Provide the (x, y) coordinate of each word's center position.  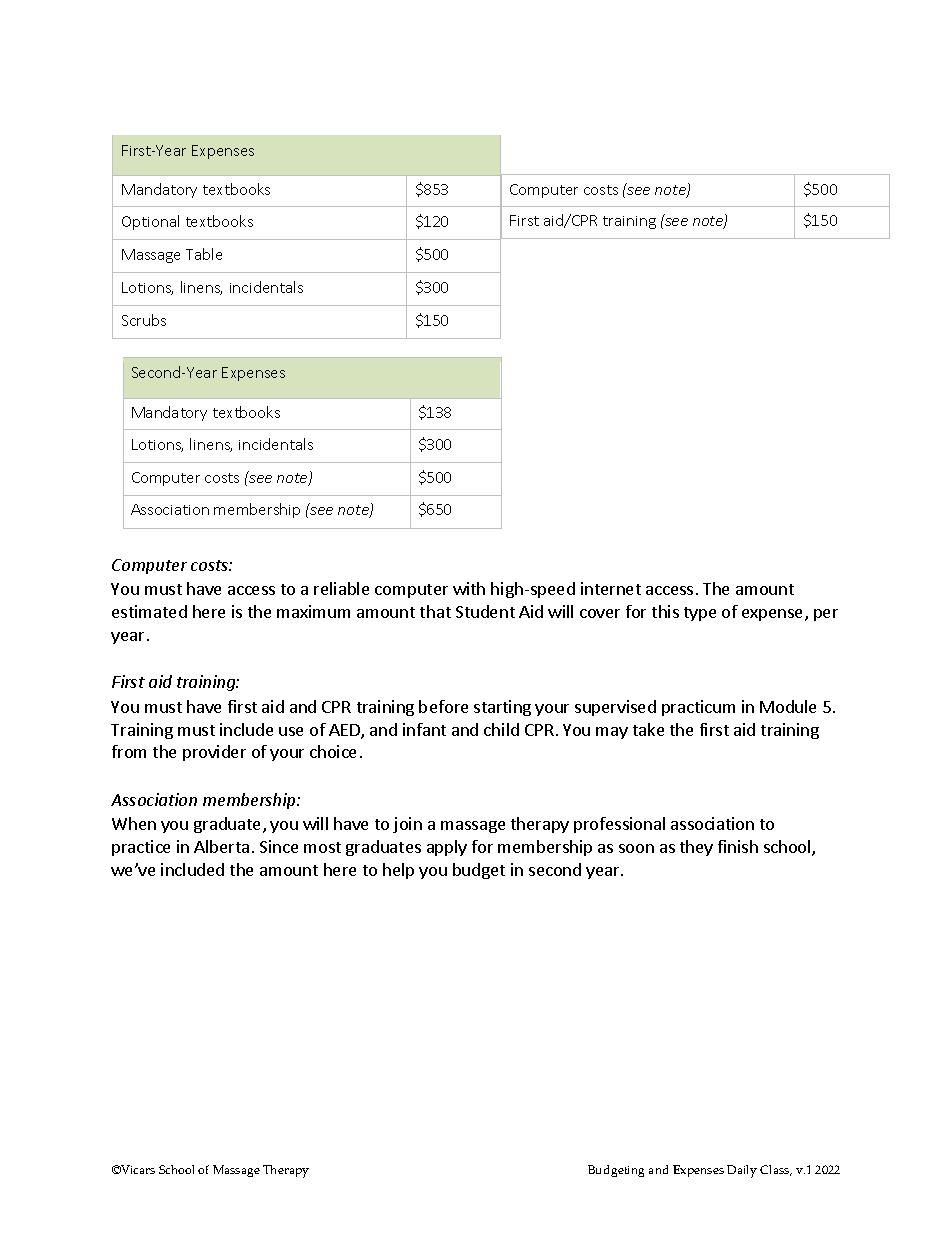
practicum (698, 708)
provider (214, 753)
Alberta (221, 846)
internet (611, 588)
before (443, 706)
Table (204, 254)
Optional (150, 222)
